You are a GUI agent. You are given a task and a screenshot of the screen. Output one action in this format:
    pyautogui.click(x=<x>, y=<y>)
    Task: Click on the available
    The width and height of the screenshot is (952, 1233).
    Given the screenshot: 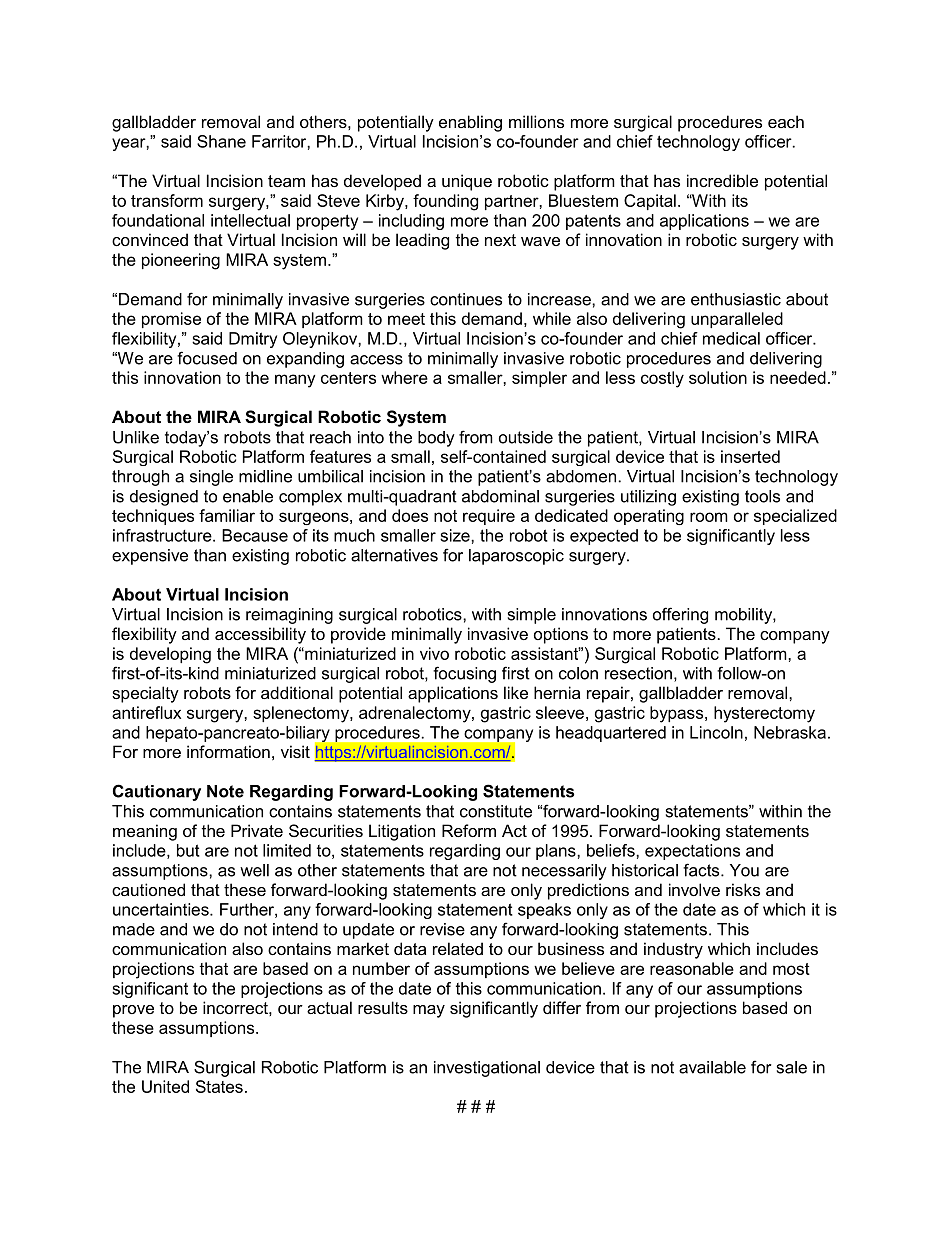 What is the action you would take?
    pyautogui.click(x=712, y=1067)
